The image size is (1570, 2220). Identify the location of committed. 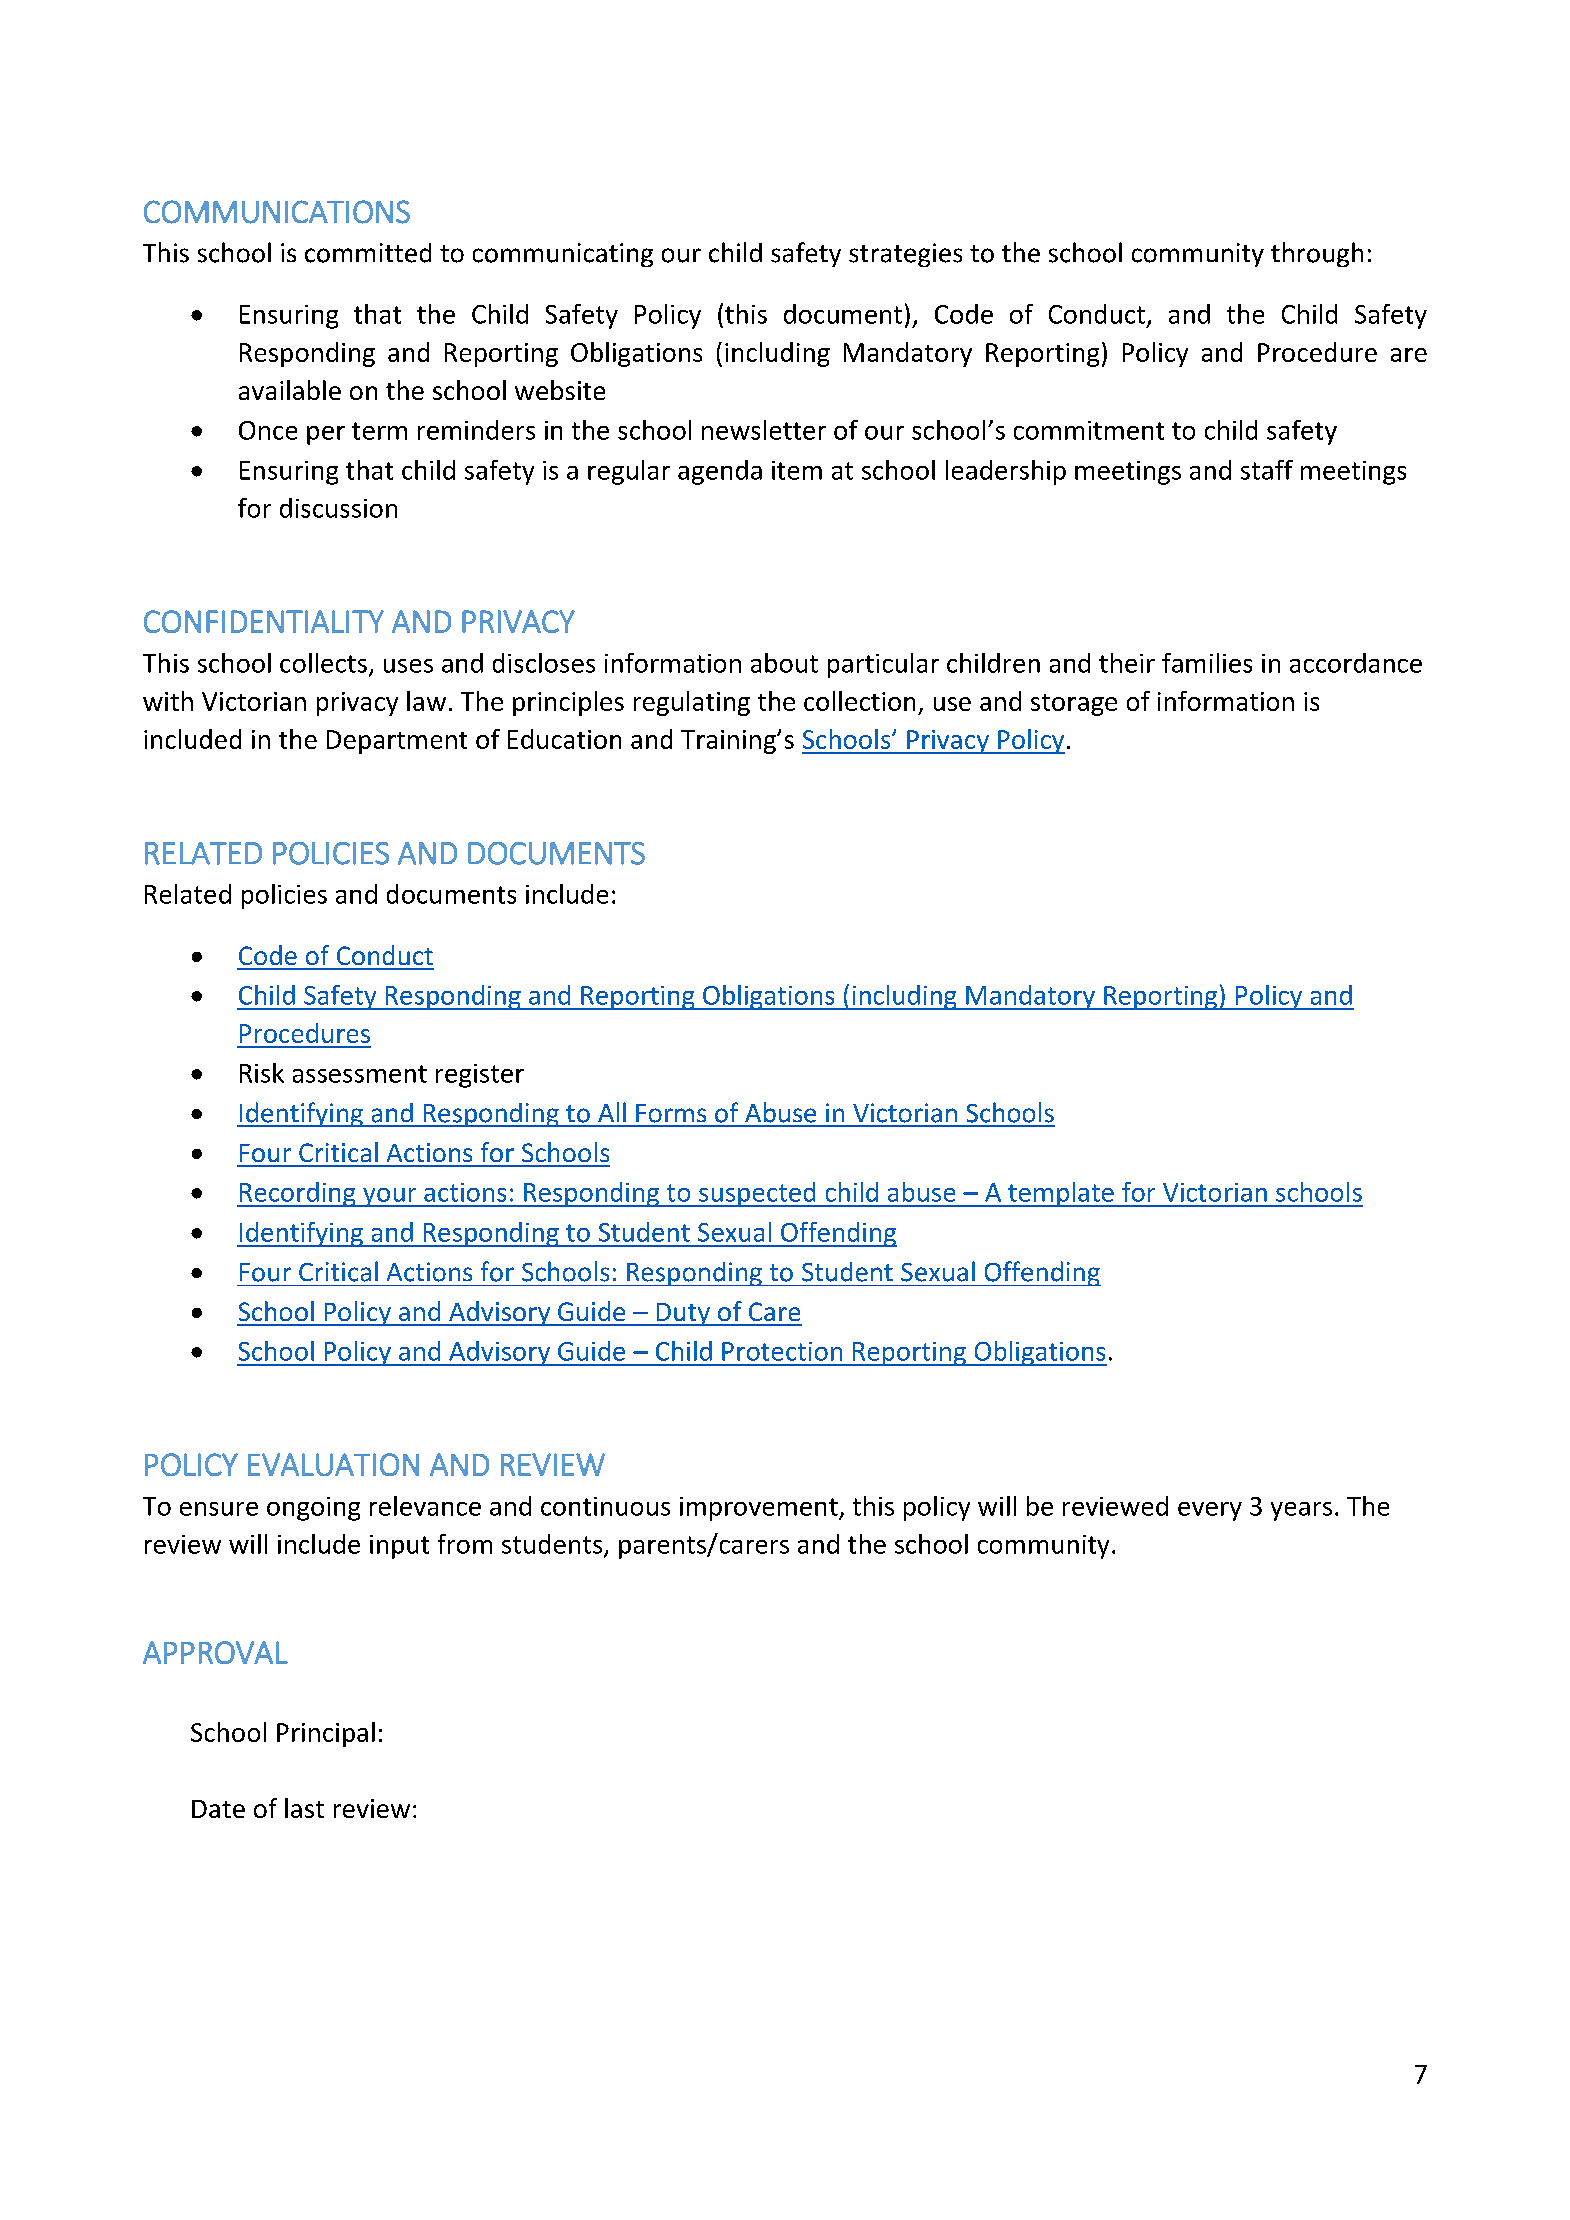
(368, 253).
